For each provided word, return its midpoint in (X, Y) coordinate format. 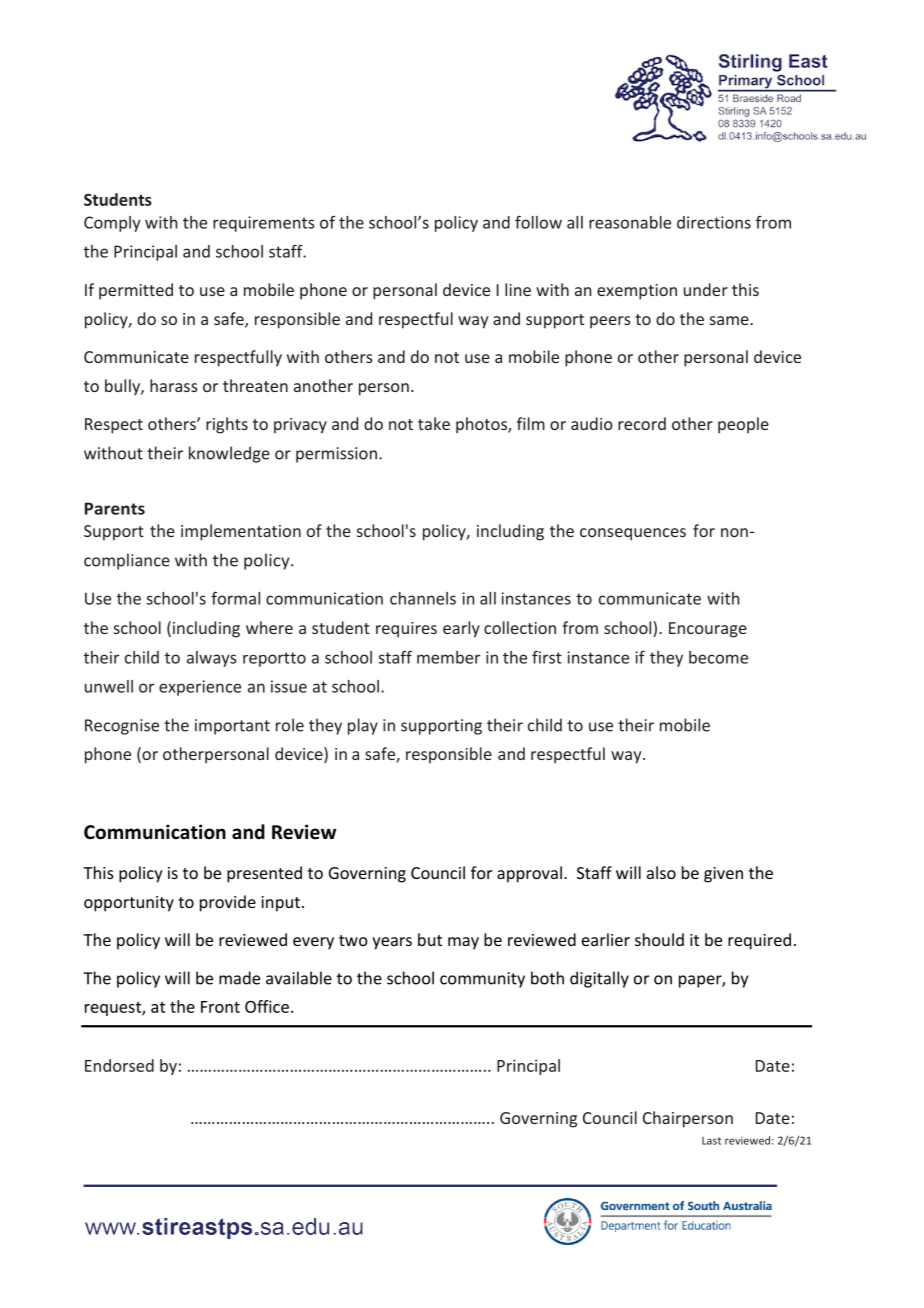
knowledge (229, 454)
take (434, 423)
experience (200, 688)
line (518, 289)
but (430, 939)
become (718, 657)
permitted (136, 291)
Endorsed (119, 1065)
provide (228, 903)
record (642, 423)
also (661, 872)
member (448, 657)
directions (714, 222)
